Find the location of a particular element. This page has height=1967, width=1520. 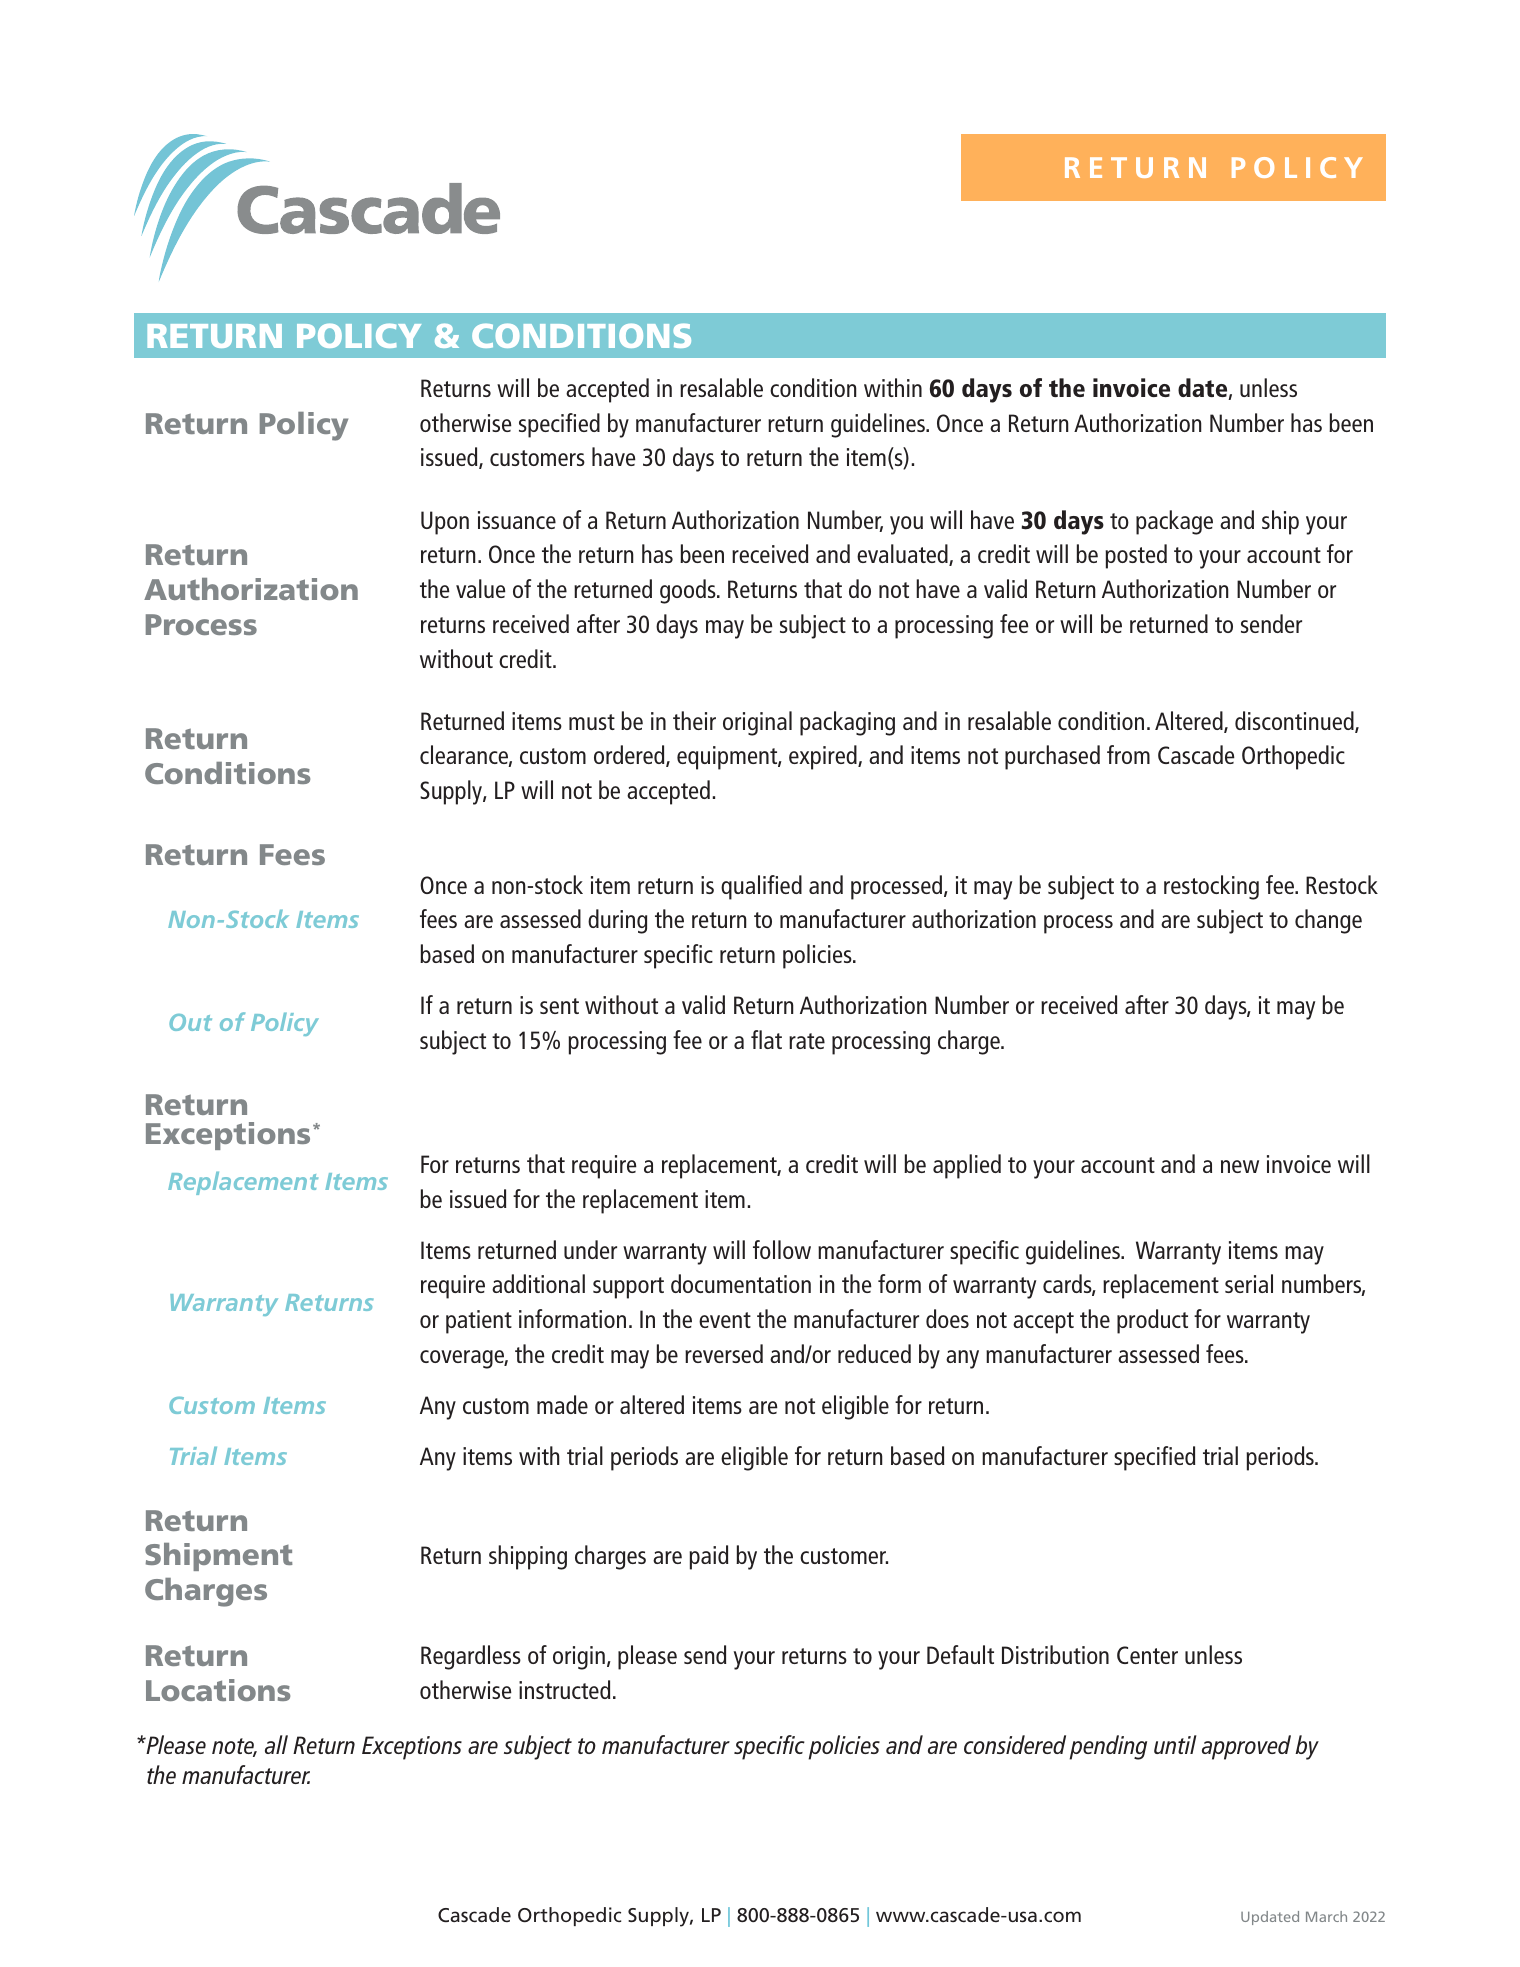

new is located at coordinates (1240, 1166).
